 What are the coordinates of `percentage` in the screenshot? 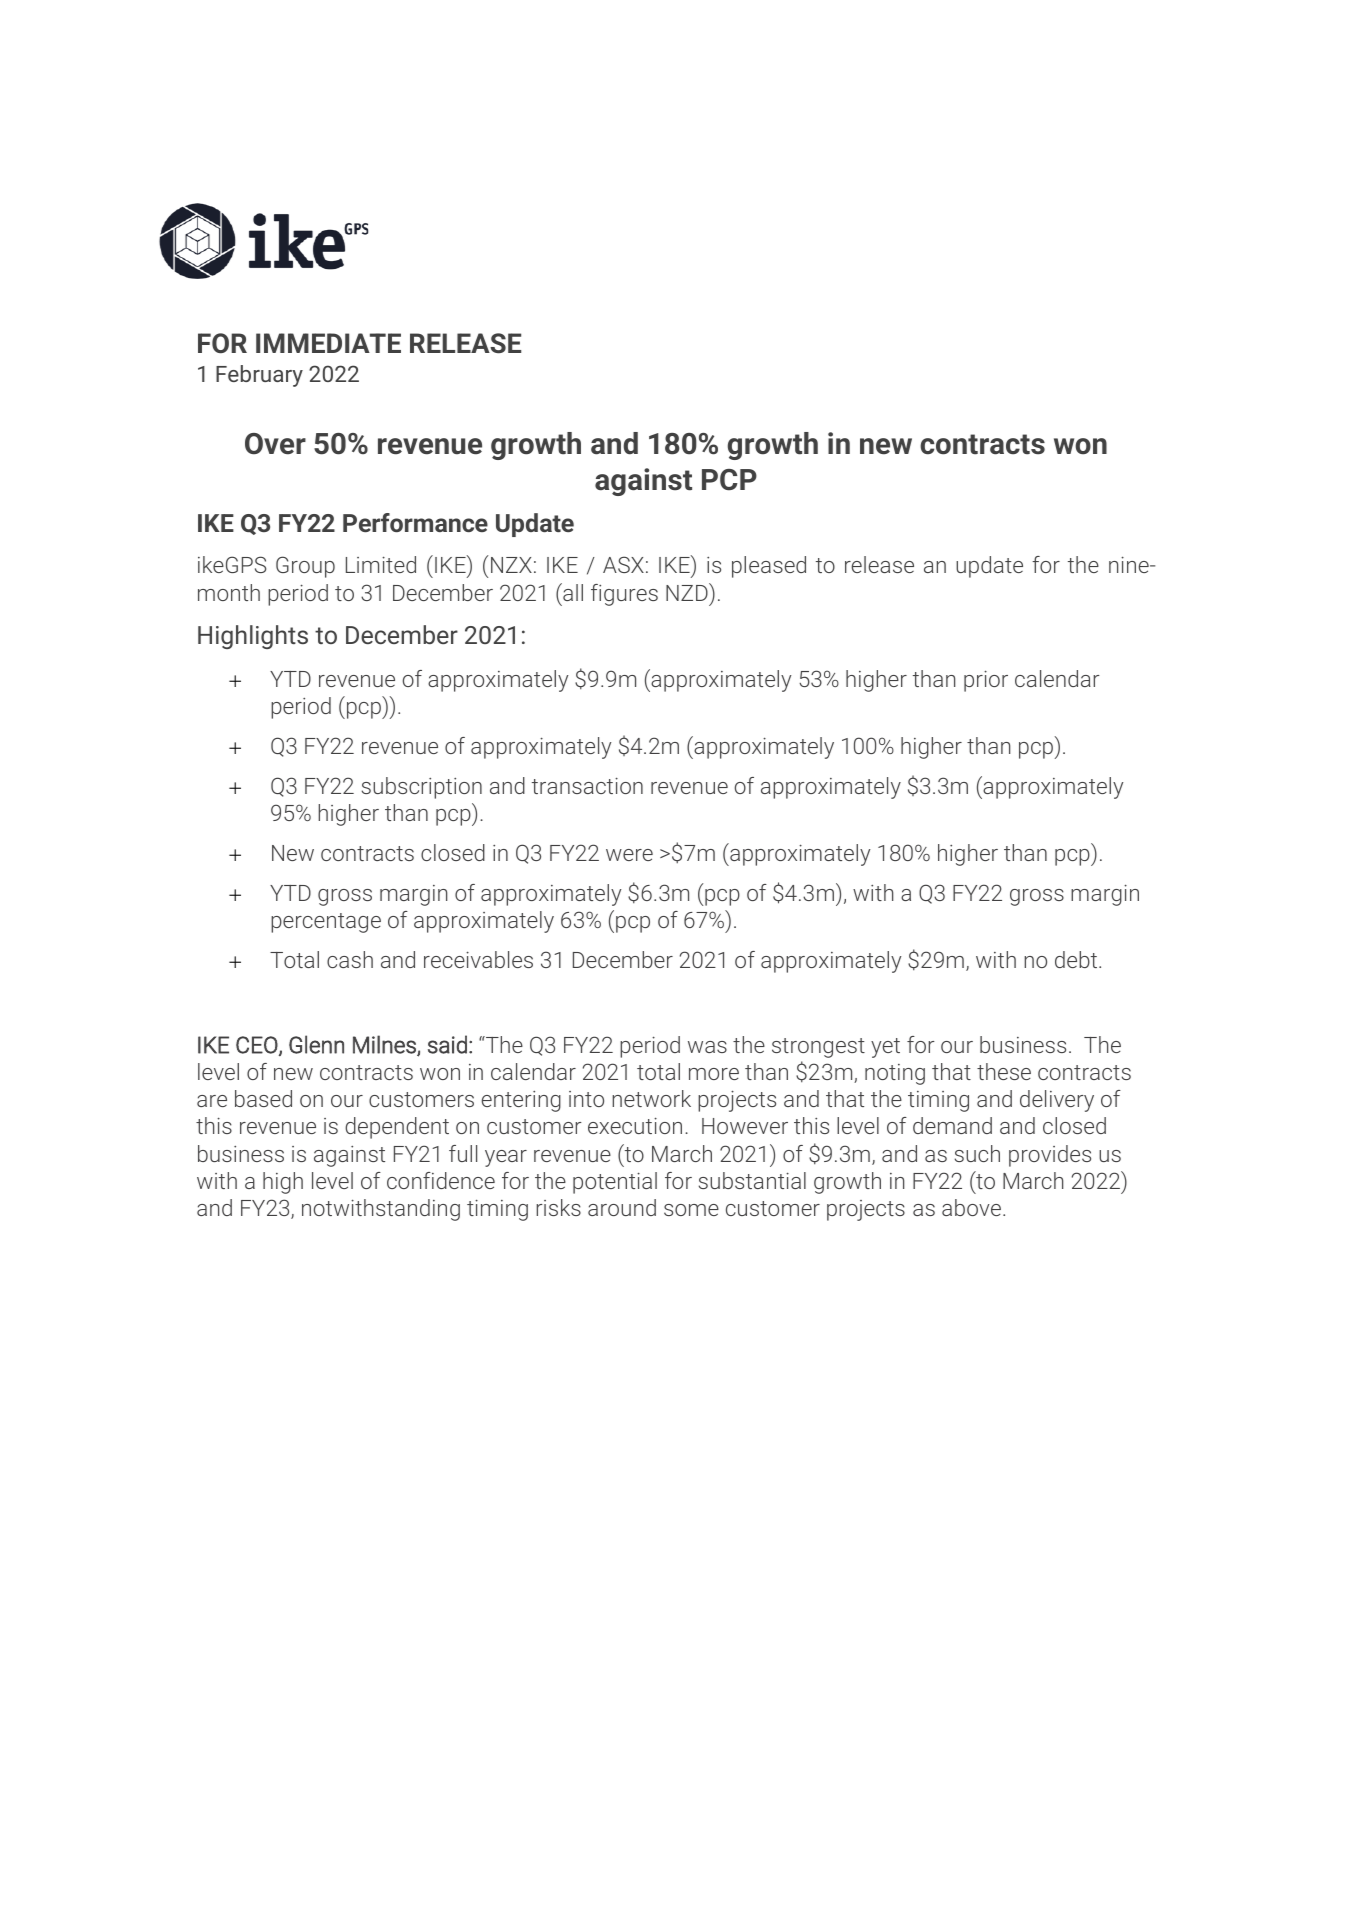 It's located at (326, 923).
